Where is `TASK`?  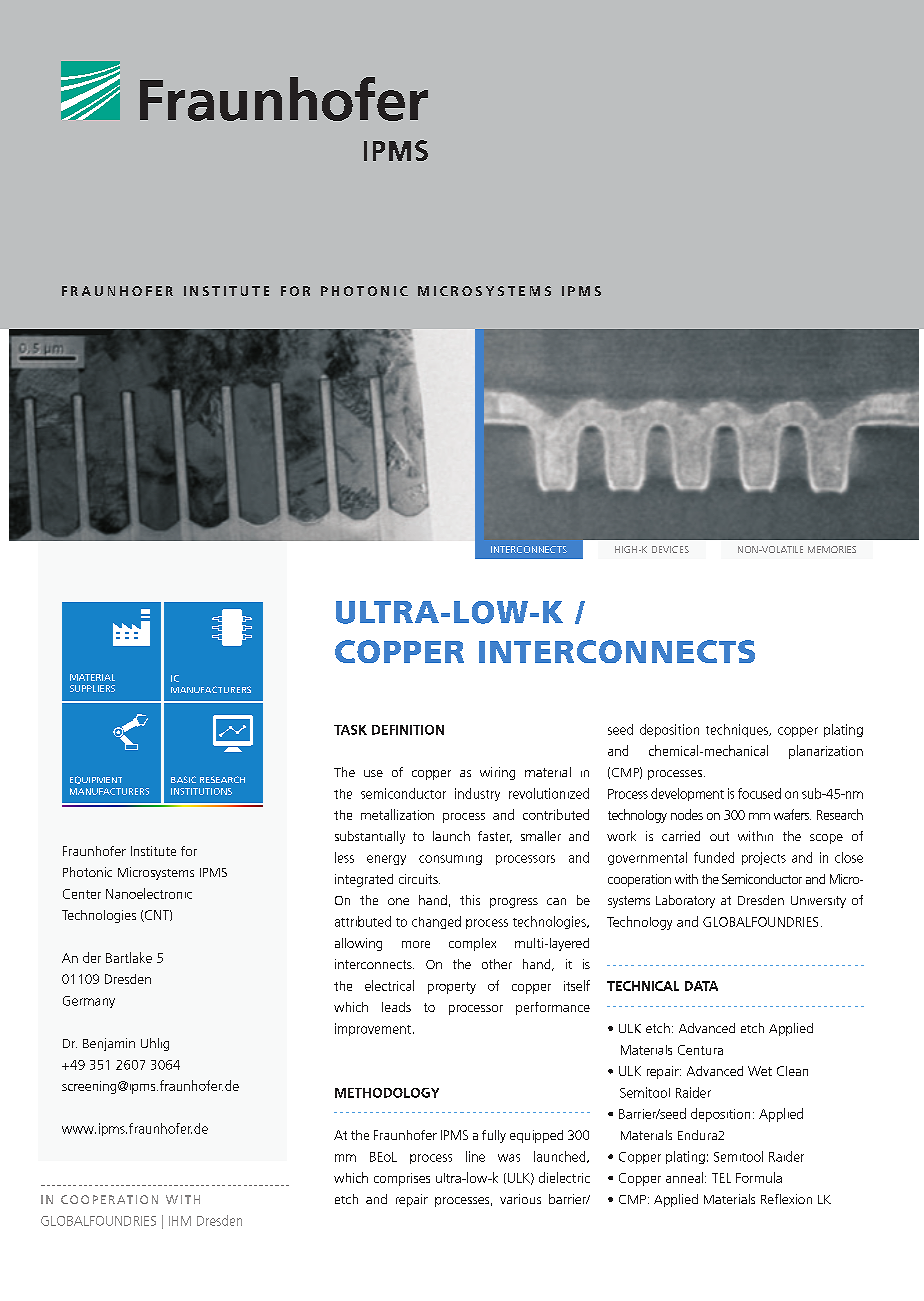 TASK is located at coordinates (350, 730).
